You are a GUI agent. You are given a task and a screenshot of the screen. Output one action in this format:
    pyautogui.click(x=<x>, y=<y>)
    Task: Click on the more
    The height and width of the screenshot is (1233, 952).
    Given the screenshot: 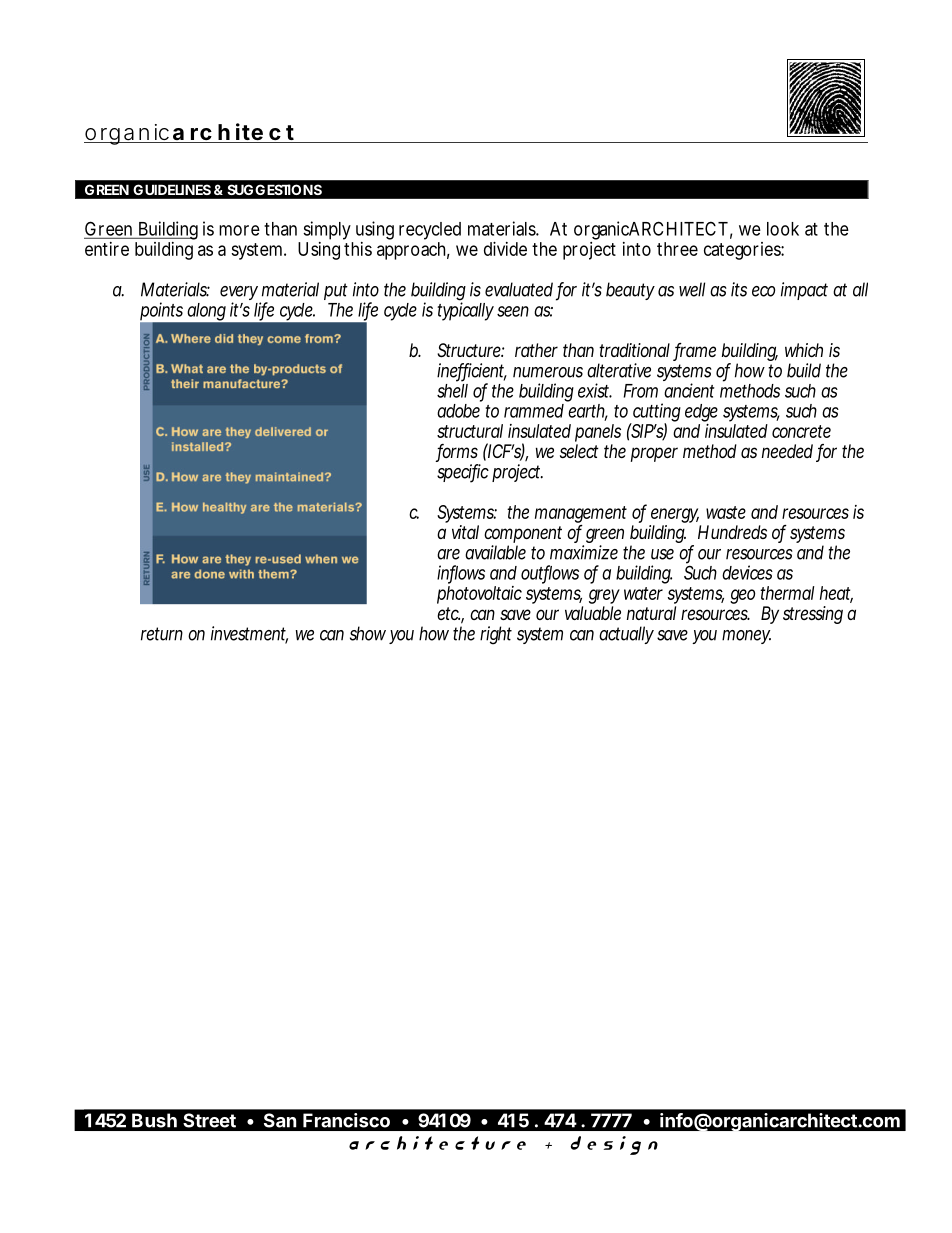 What is the action you would take?
    pyautogui.click(x=239, y=230)
